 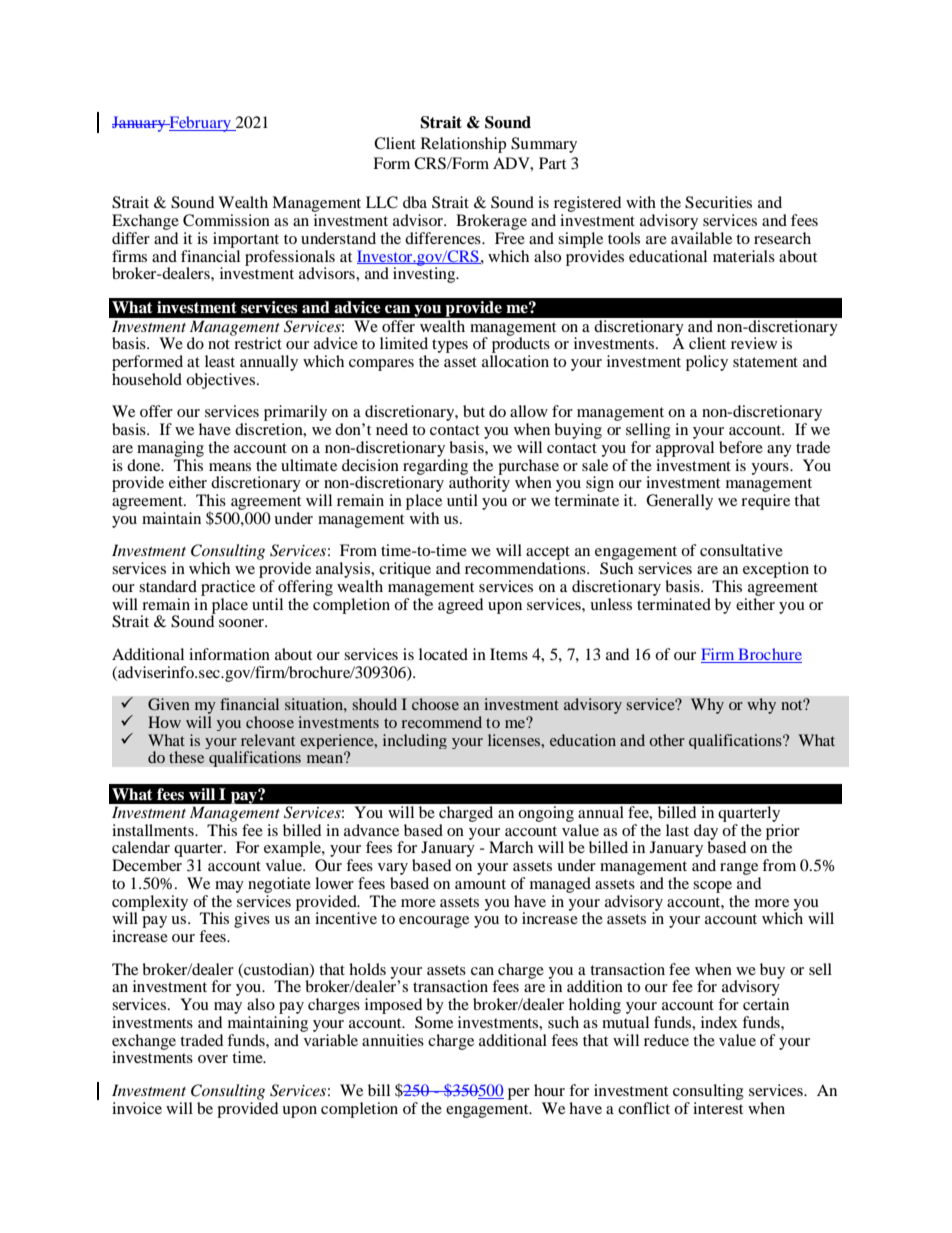 What do you see at coordinates (213, 1059) in the screenshot?
I see `over` at bounding box center [213, 1059].
